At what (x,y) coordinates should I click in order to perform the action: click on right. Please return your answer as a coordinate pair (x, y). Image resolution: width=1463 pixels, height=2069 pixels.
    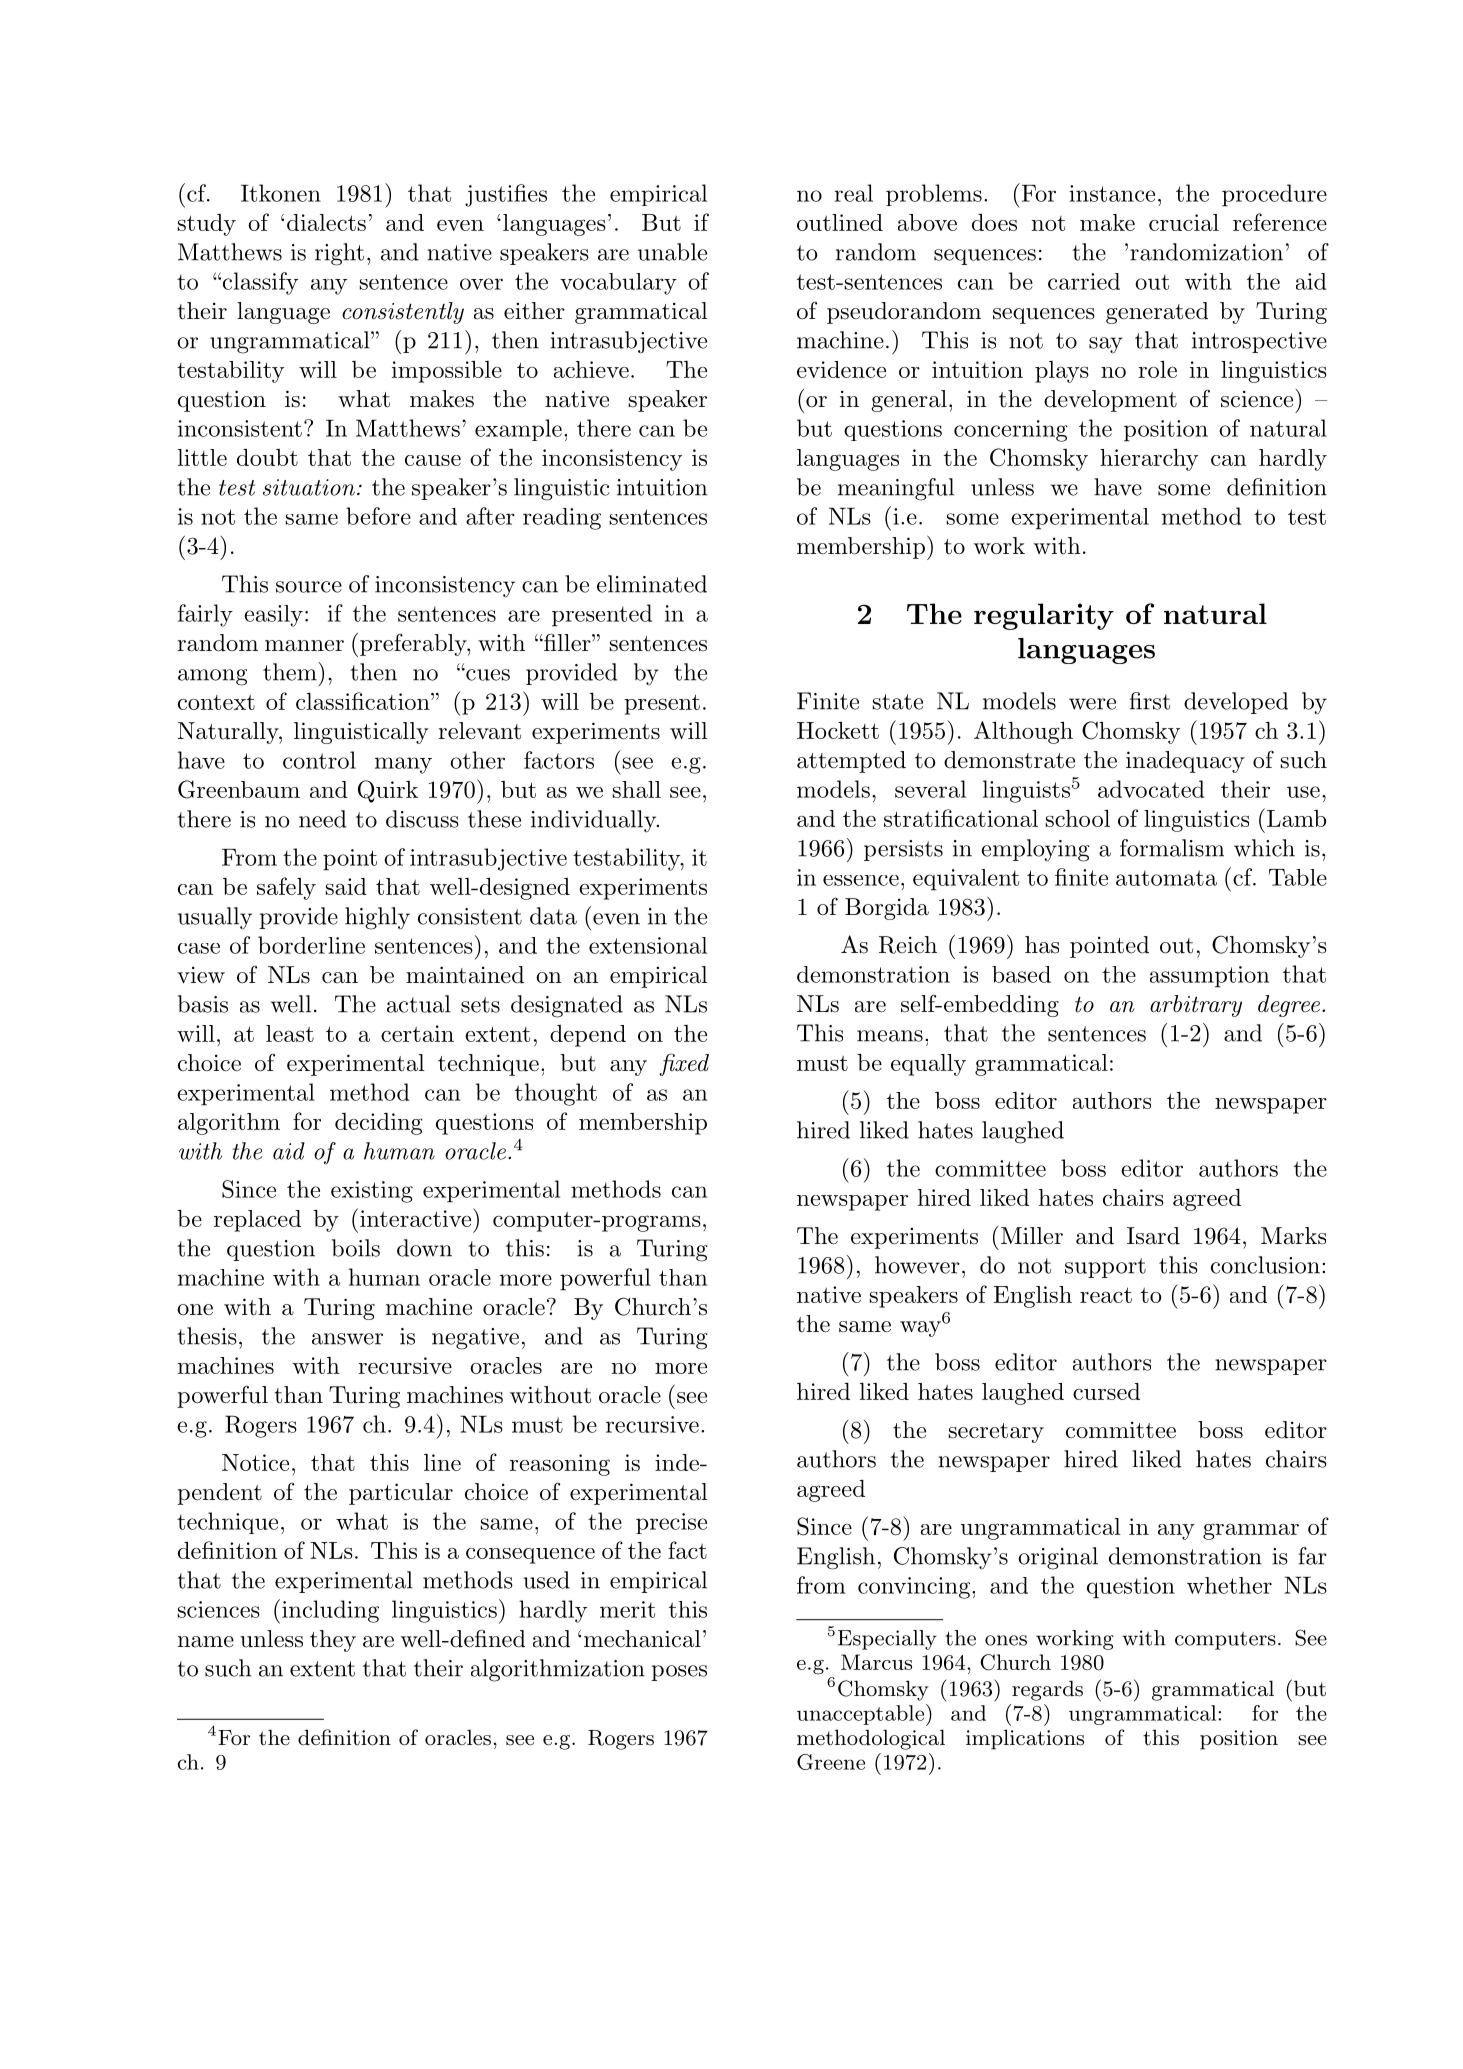
    Looking at the image, I should click on (339, 254).
